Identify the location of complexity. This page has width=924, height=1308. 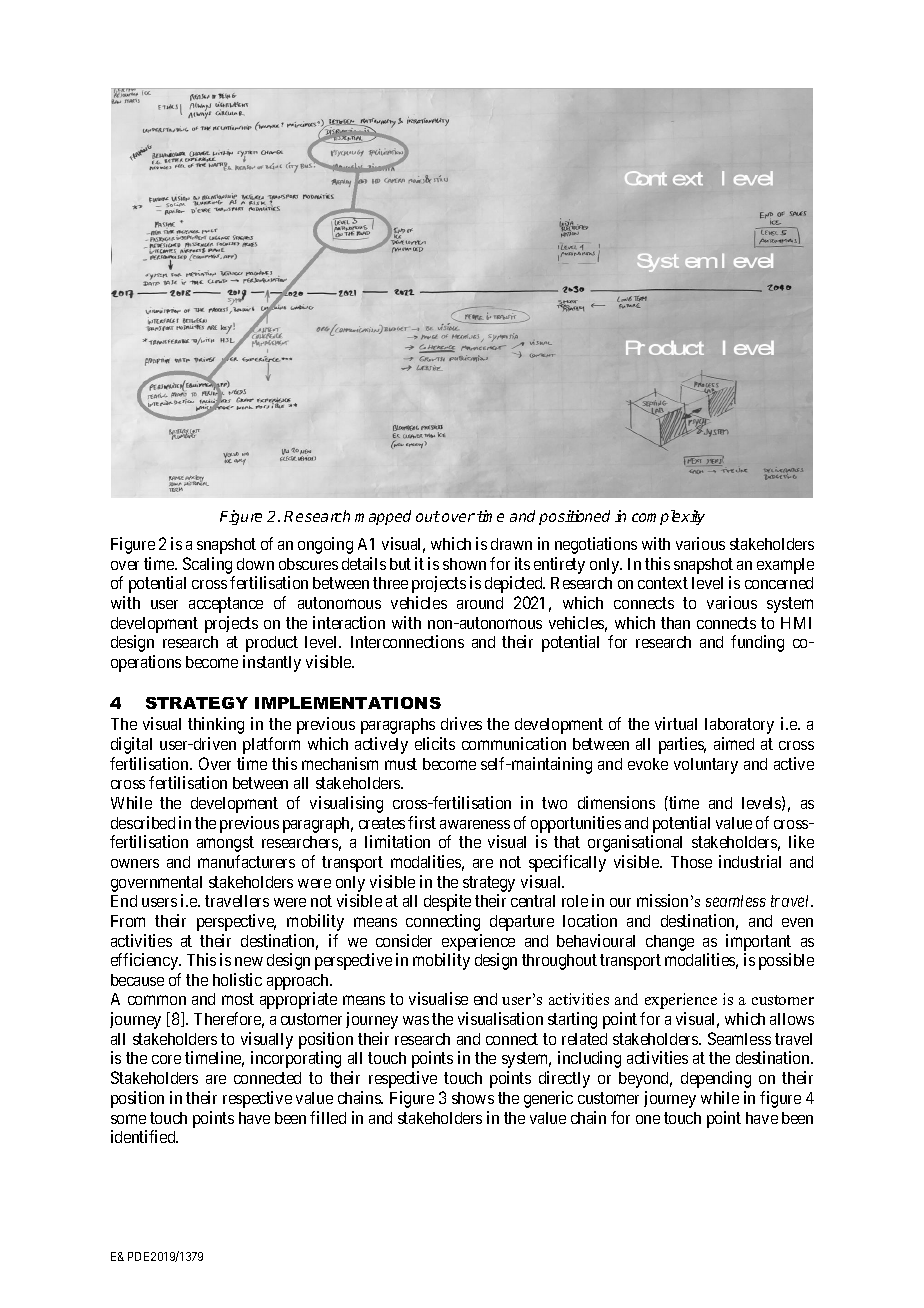
(668, 517).
